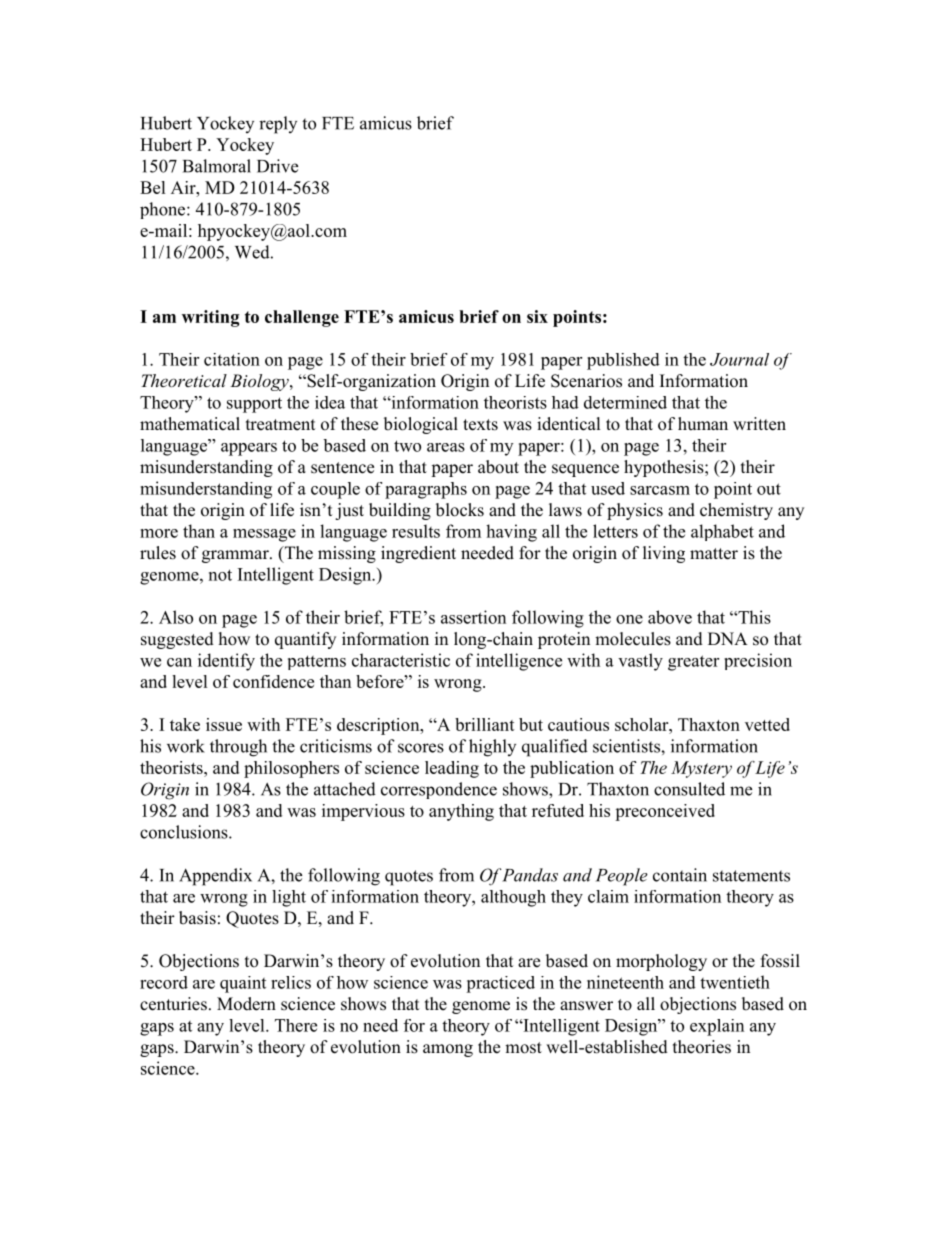 Image resolution: width=952 pixels, height=1233 pixels. I want to click on Appendix, so click(215, 877).
